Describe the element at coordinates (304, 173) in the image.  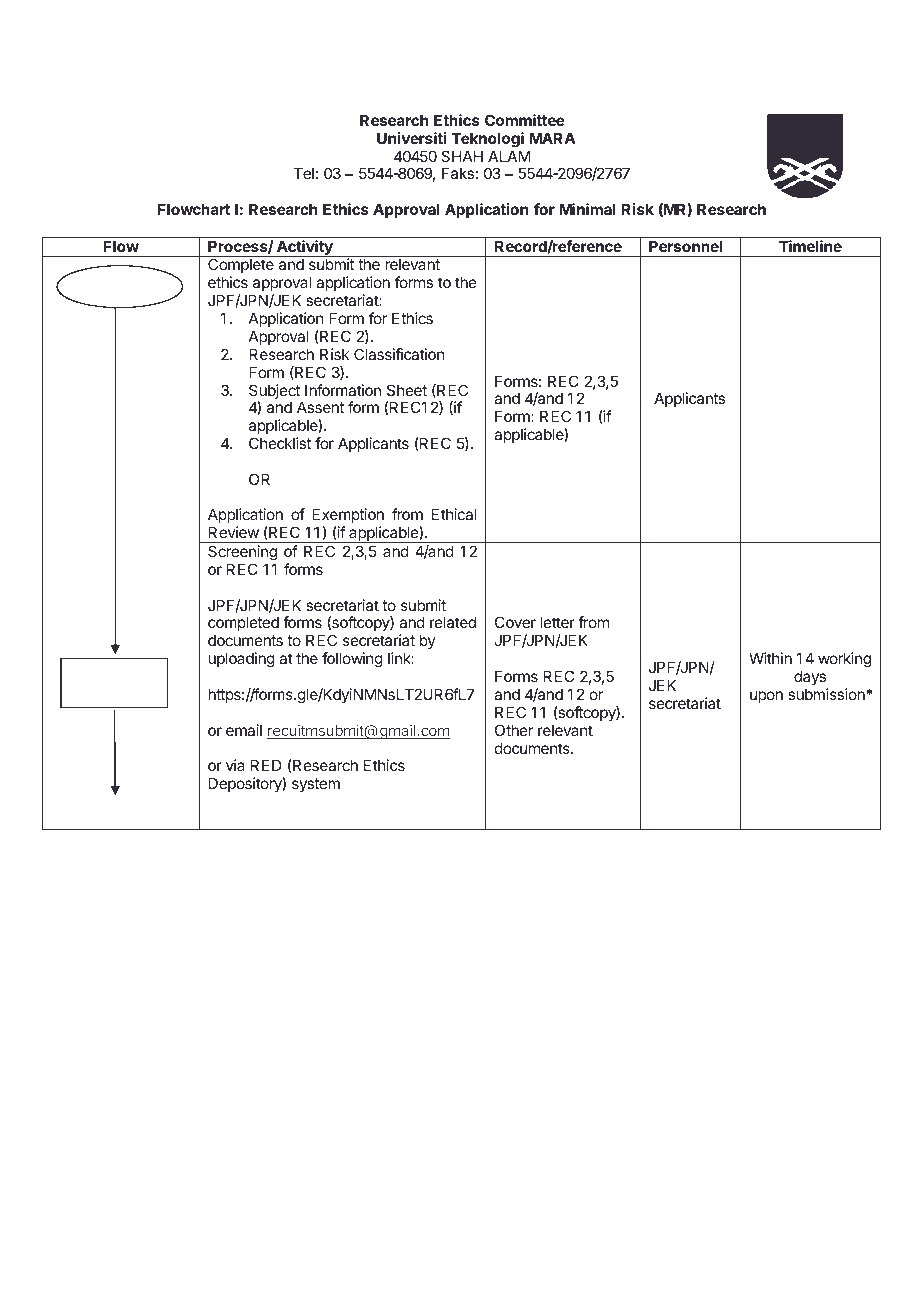
I see `Tel` at that location.
